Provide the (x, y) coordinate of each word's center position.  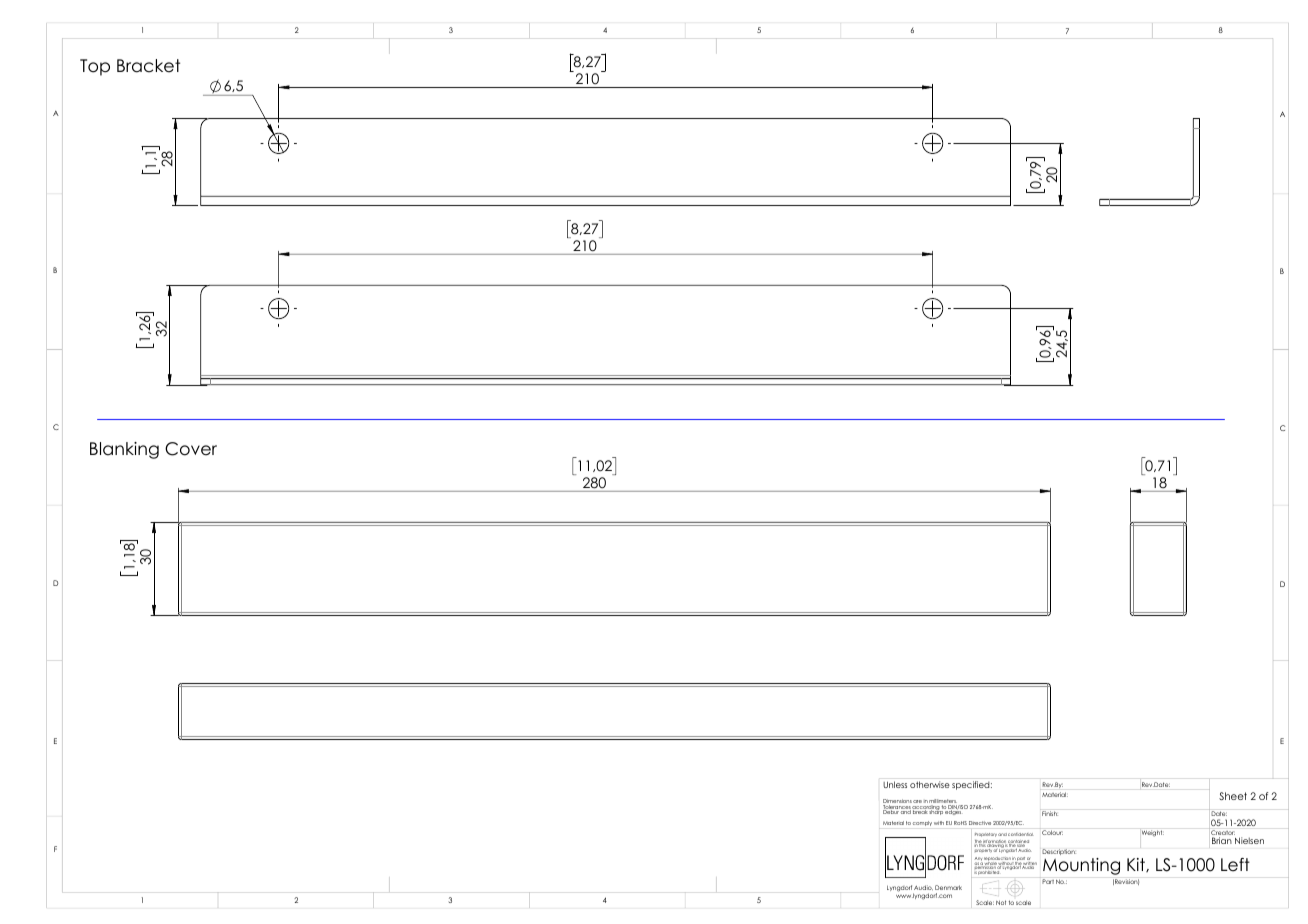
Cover (191, 449)
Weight (1153, 833)
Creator (1222, 833)
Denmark (948, 887)
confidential (1021, 834)
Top (95, 67)
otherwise (930, 784)
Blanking (124, 450)
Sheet (1233, 796)
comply (922, 823)
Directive (980, 823)
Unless (895, 784)
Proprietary (986, 835)
